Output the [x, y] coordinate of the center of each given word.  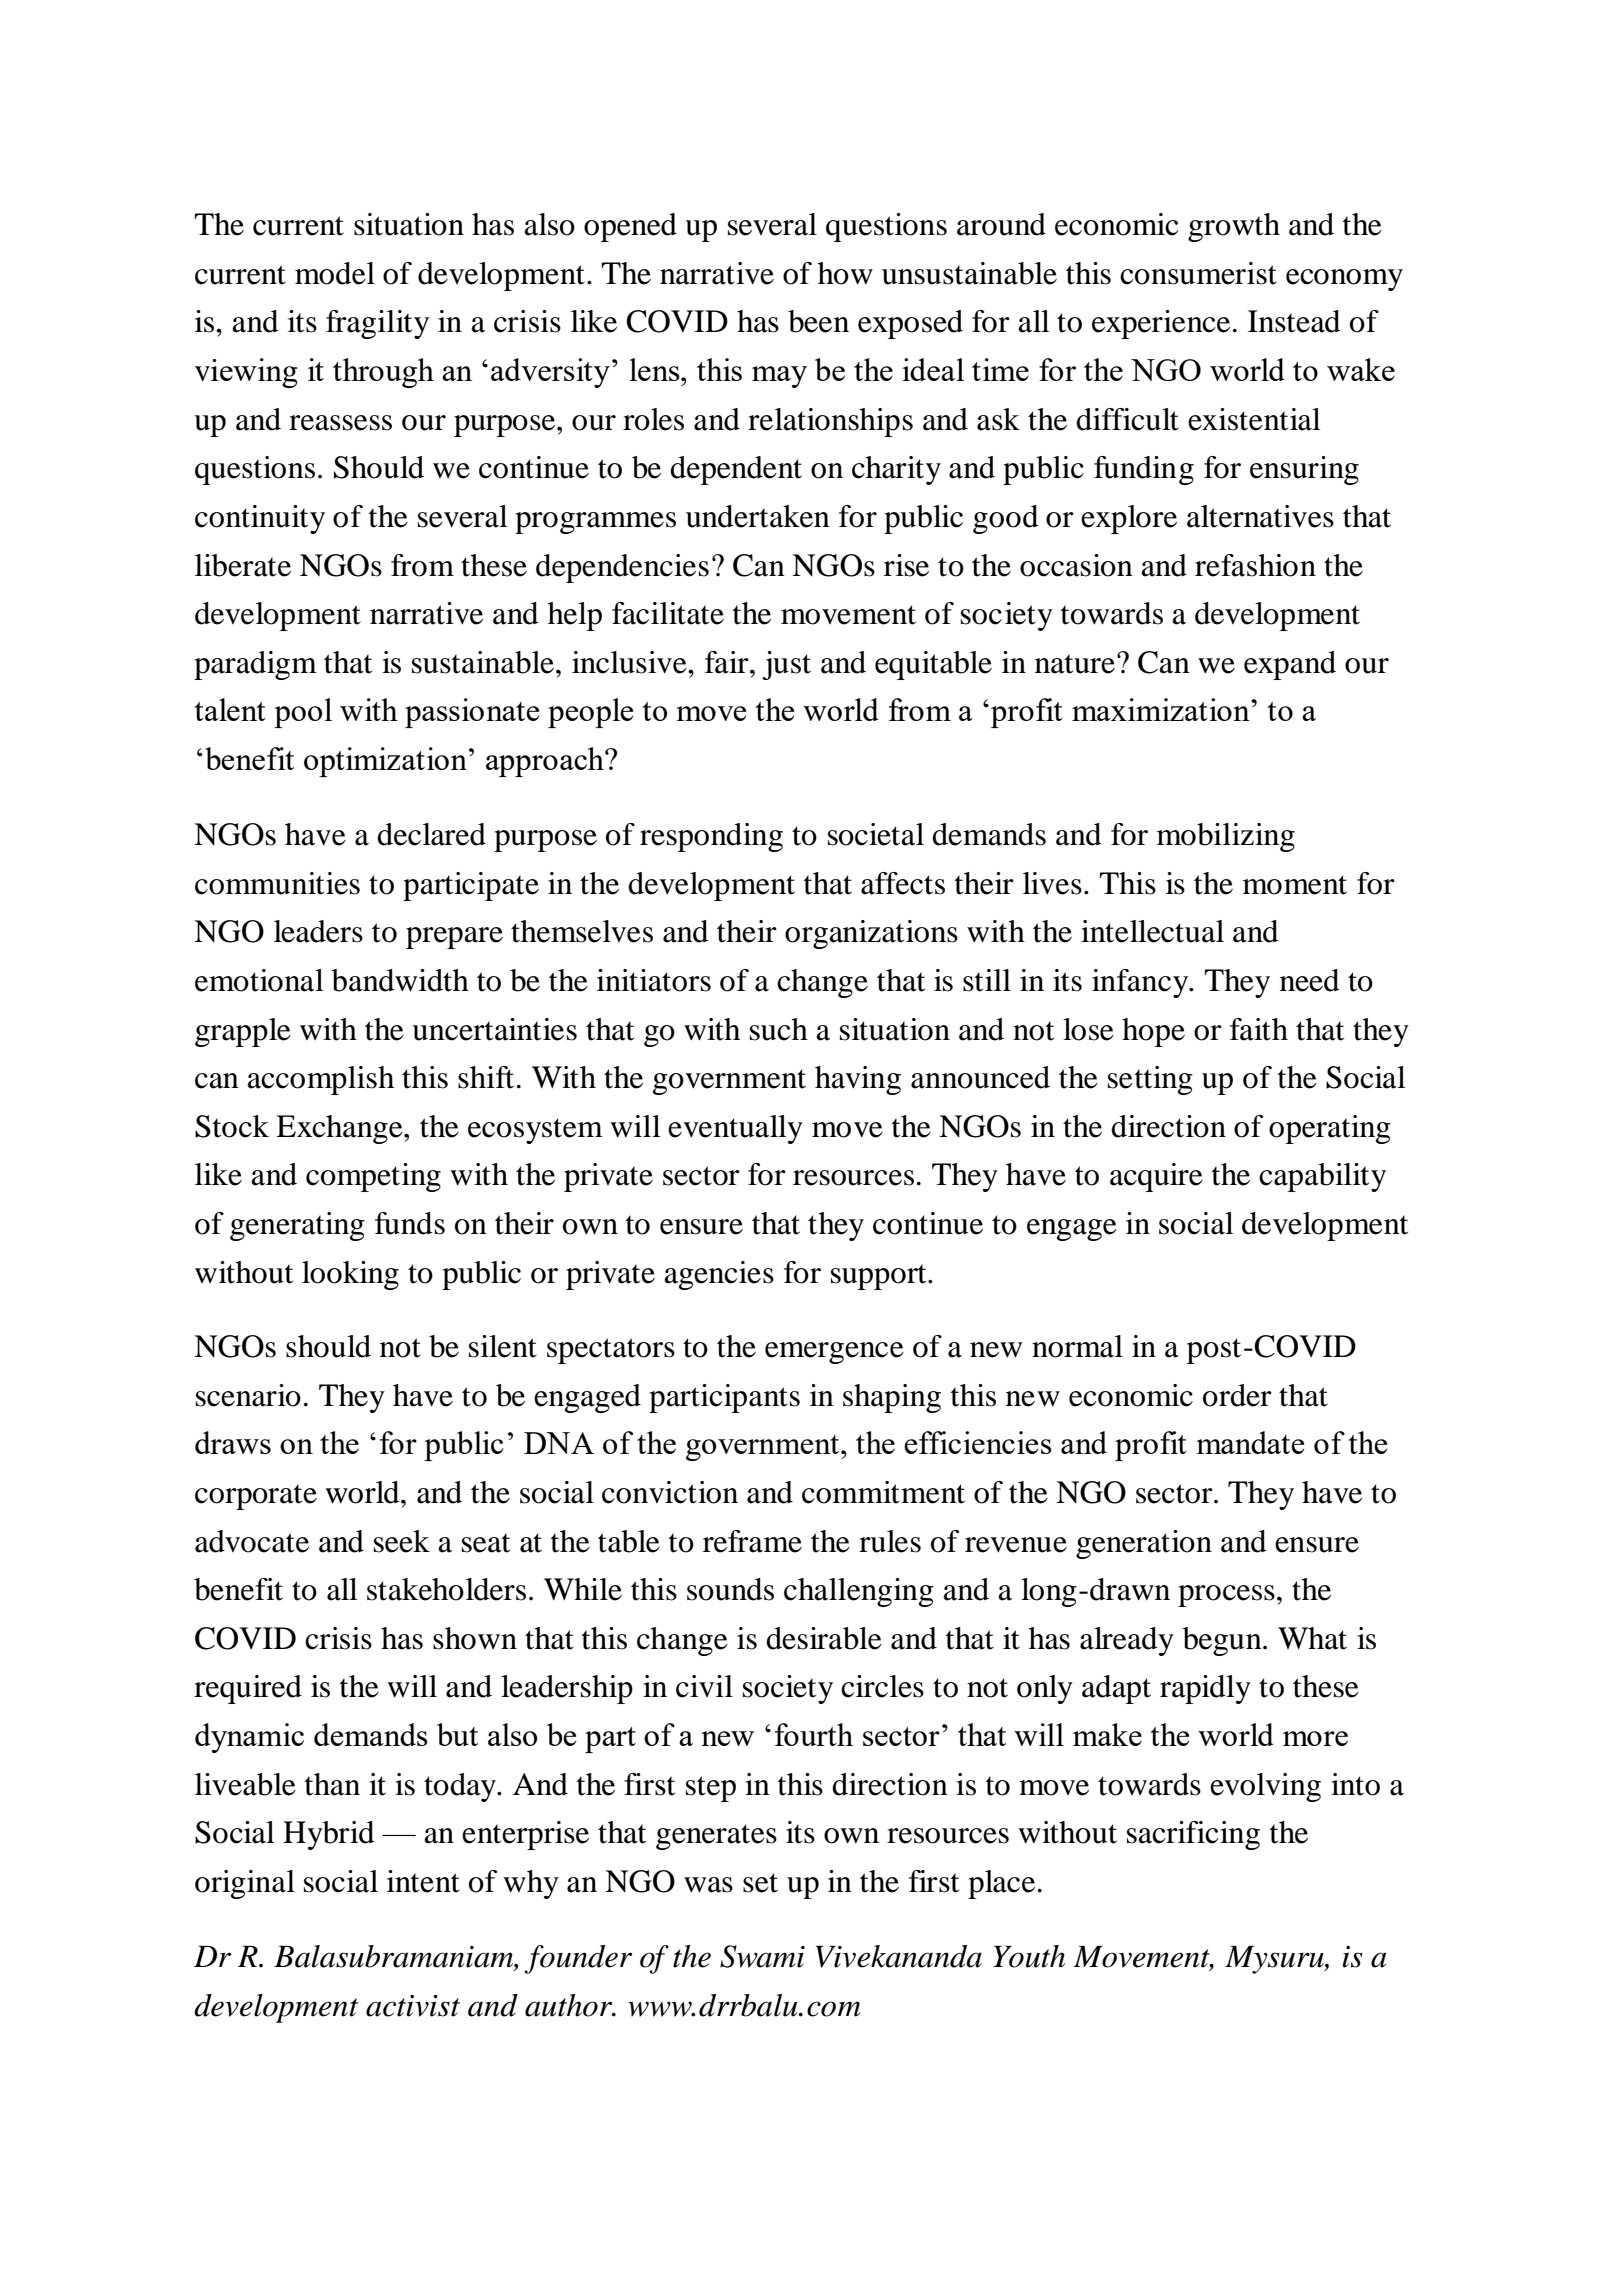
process [1226, 1596]
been [818, 321]
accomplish [320, 1080]
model [335, 273]
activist [413, 2006]
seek [402, 1541]
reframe [752, 1541]
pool [303, 713]
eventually [735, 1129]
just [786, 665]
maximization [1162, 709]
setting [1150, 1080]
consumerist [1198, 273]
